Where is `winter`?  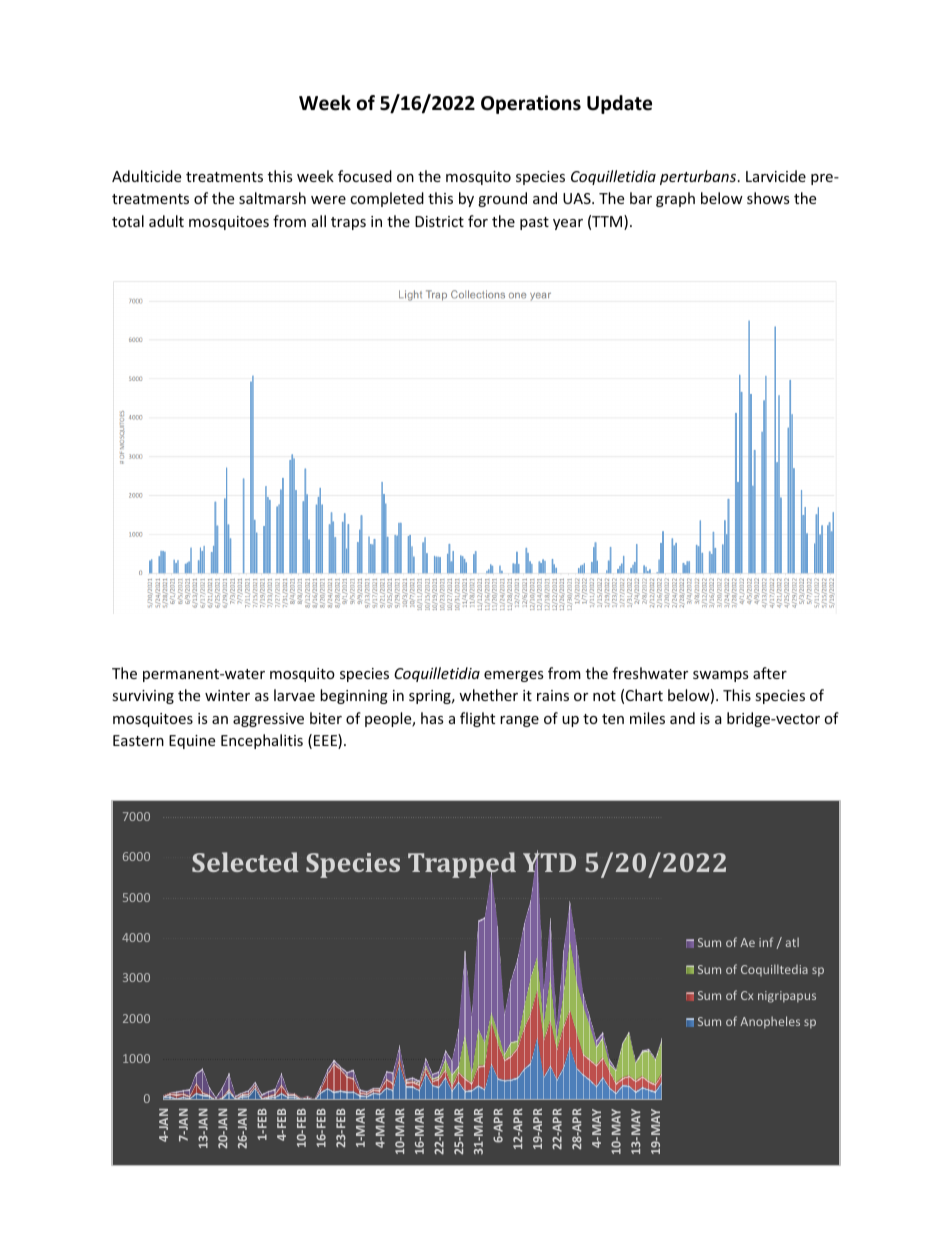
winter is located at coordinates (227, 695).
